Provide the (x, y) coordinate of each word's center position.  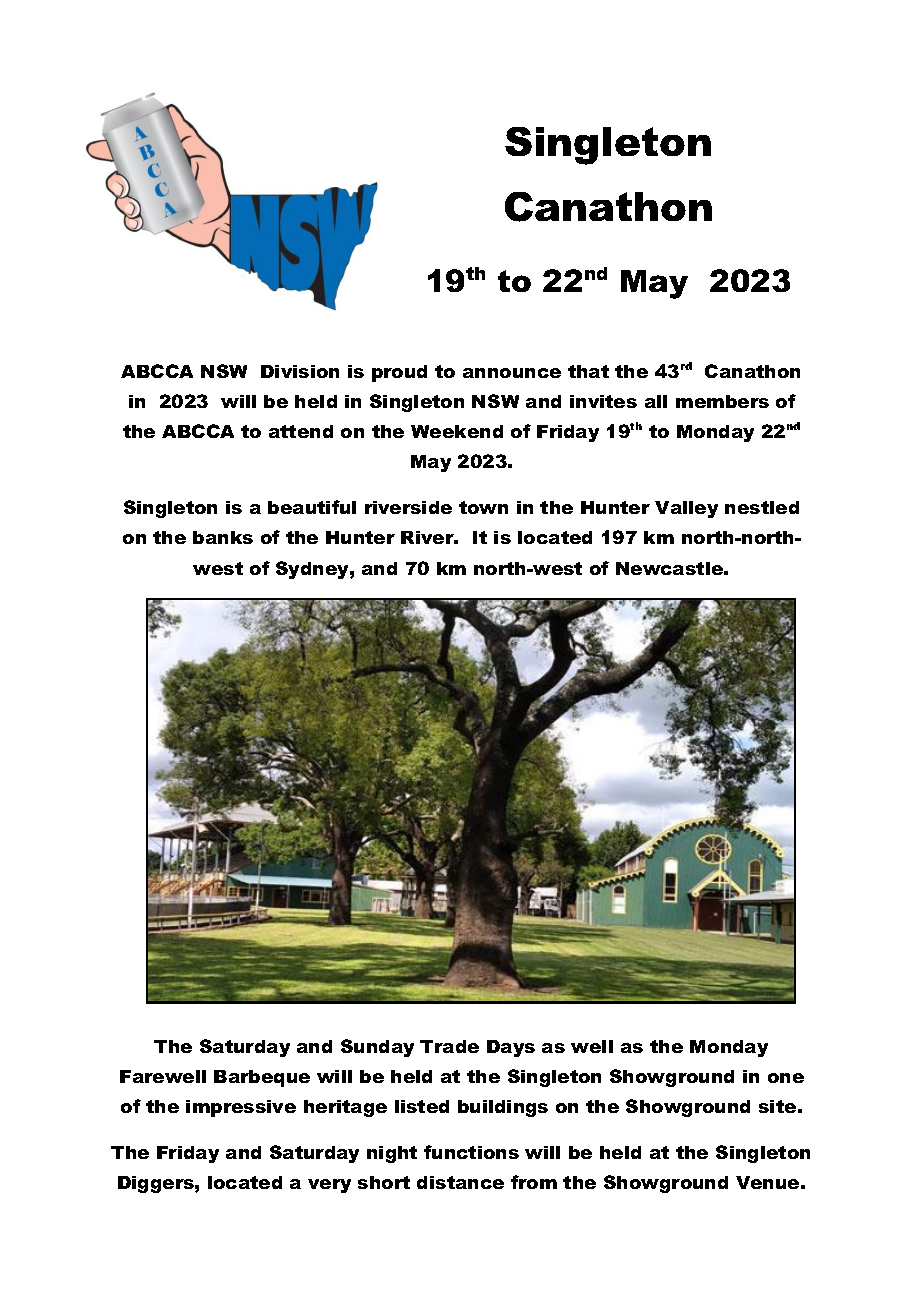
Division (300, 371)
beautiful (312, 507)
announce (512, 373)
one (786, 1078)
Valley (686, 509)
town (483, 507)
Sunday (377, 1048)
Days (511, 1048)
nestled (762, 507)
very (329, 1186)
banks (223, 537)
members (722, 401)
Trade (449, 1046)
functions (471, 1152)
